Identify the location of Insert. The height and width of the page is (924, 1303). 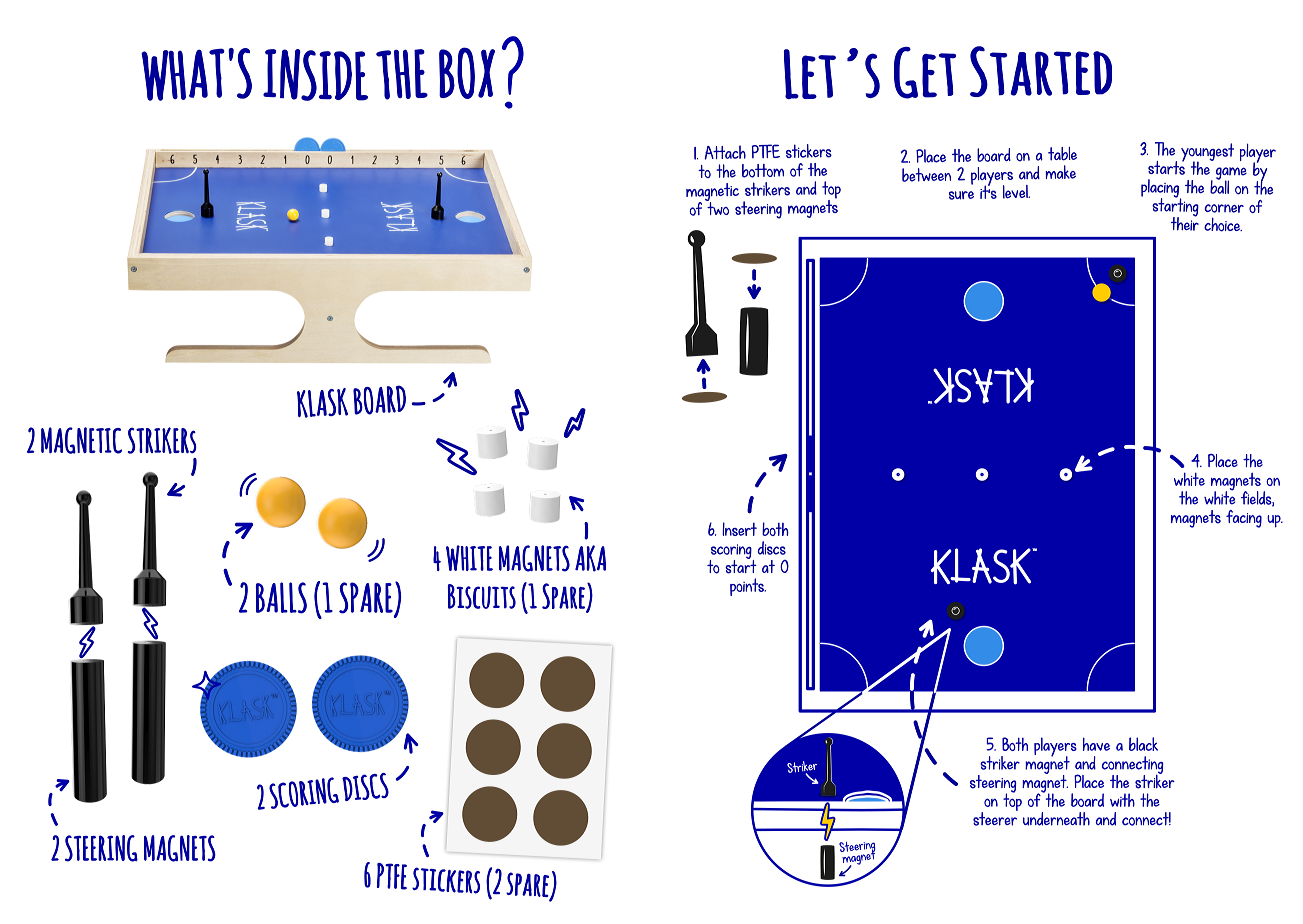
(739, 529).
